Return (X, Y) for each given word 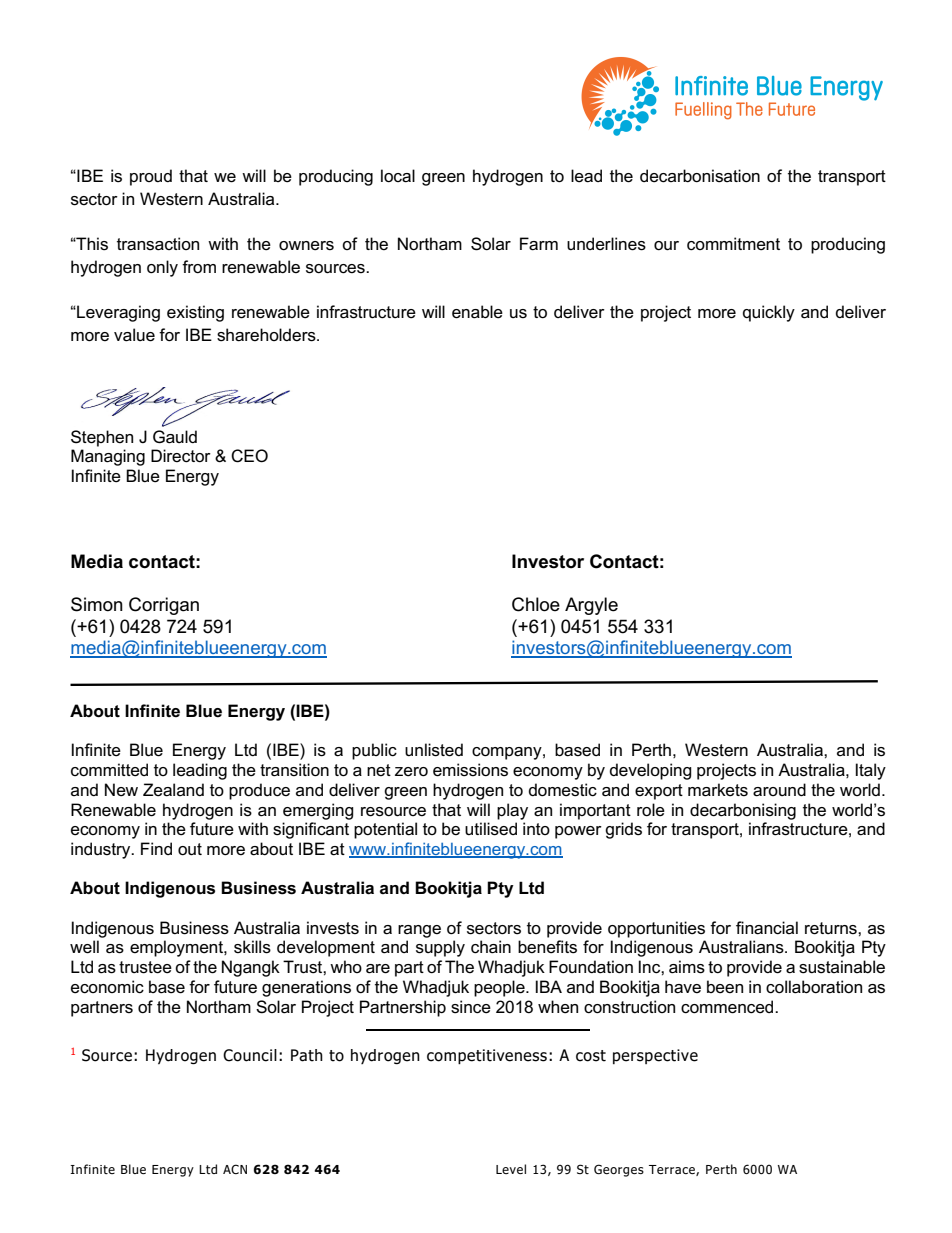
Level (511, 1169)
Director (181, 456)
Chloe (536, 604)
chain (491, 947)
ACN (235, 1169)
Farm (539, 244)
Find (156, 848)
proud (151, 177)
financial (767, 928)
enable (477, 312)
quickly (769, 313)
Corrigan (164, 606)
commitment (733, 244)
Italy (871, 771)
